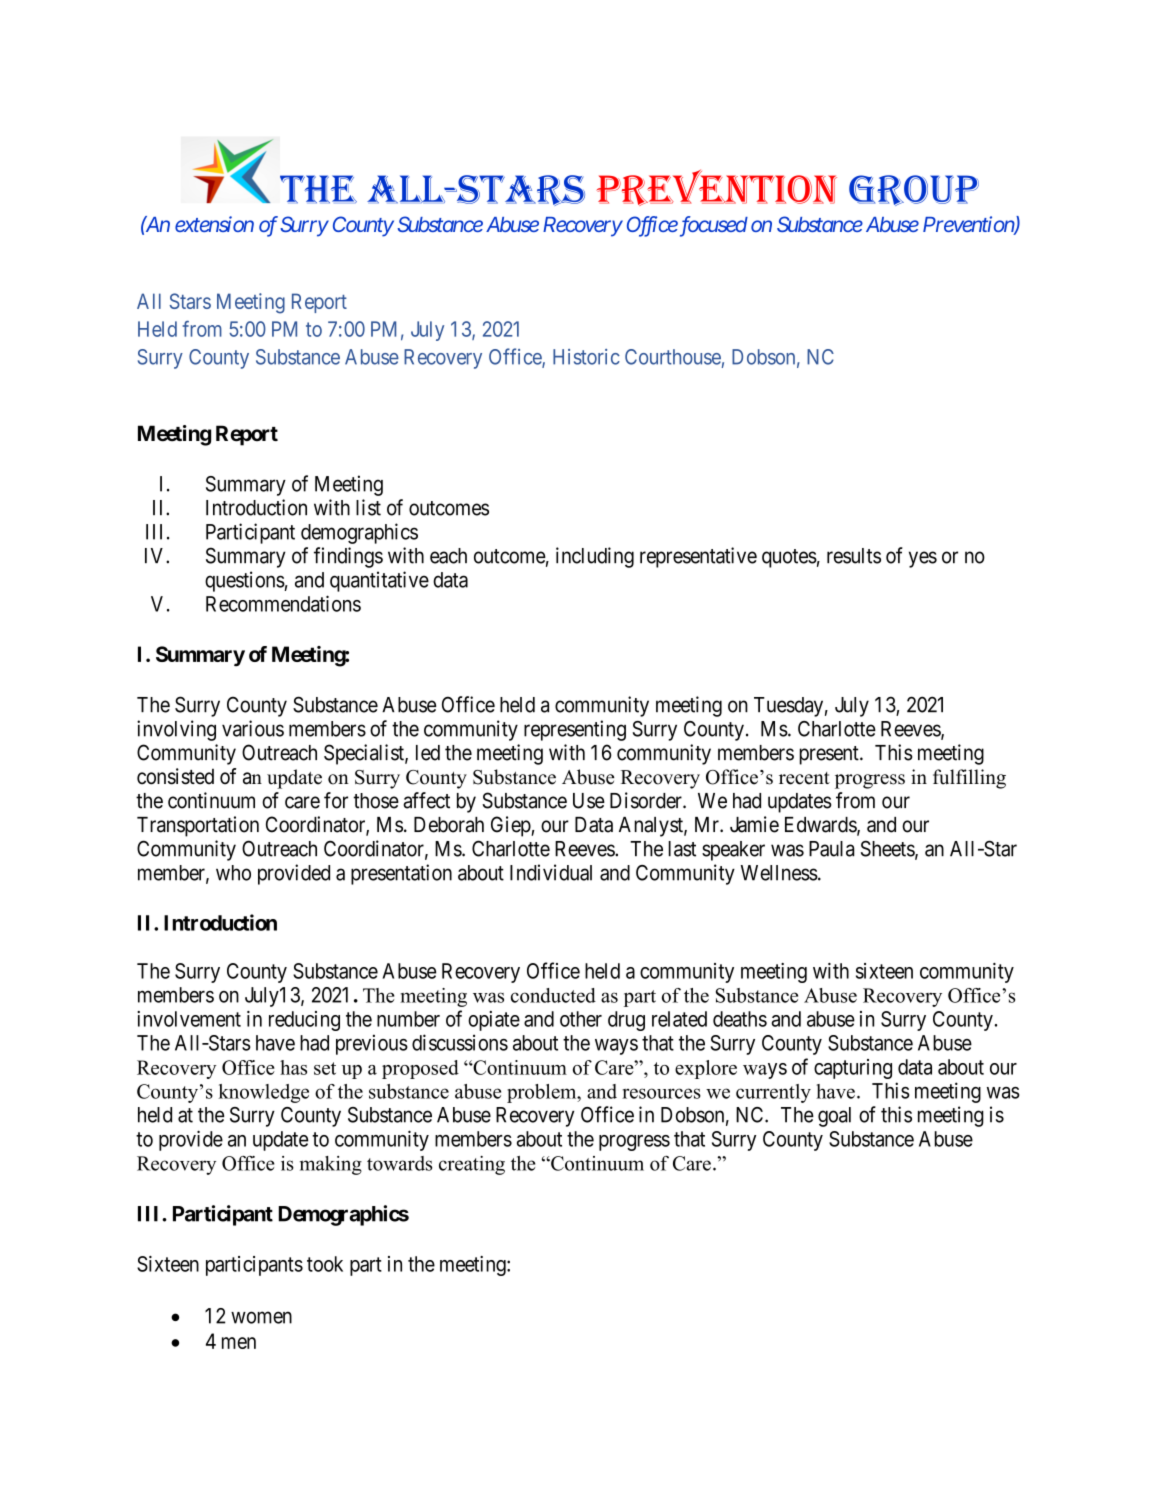  I want to click on Historic, so click(586, 357).
